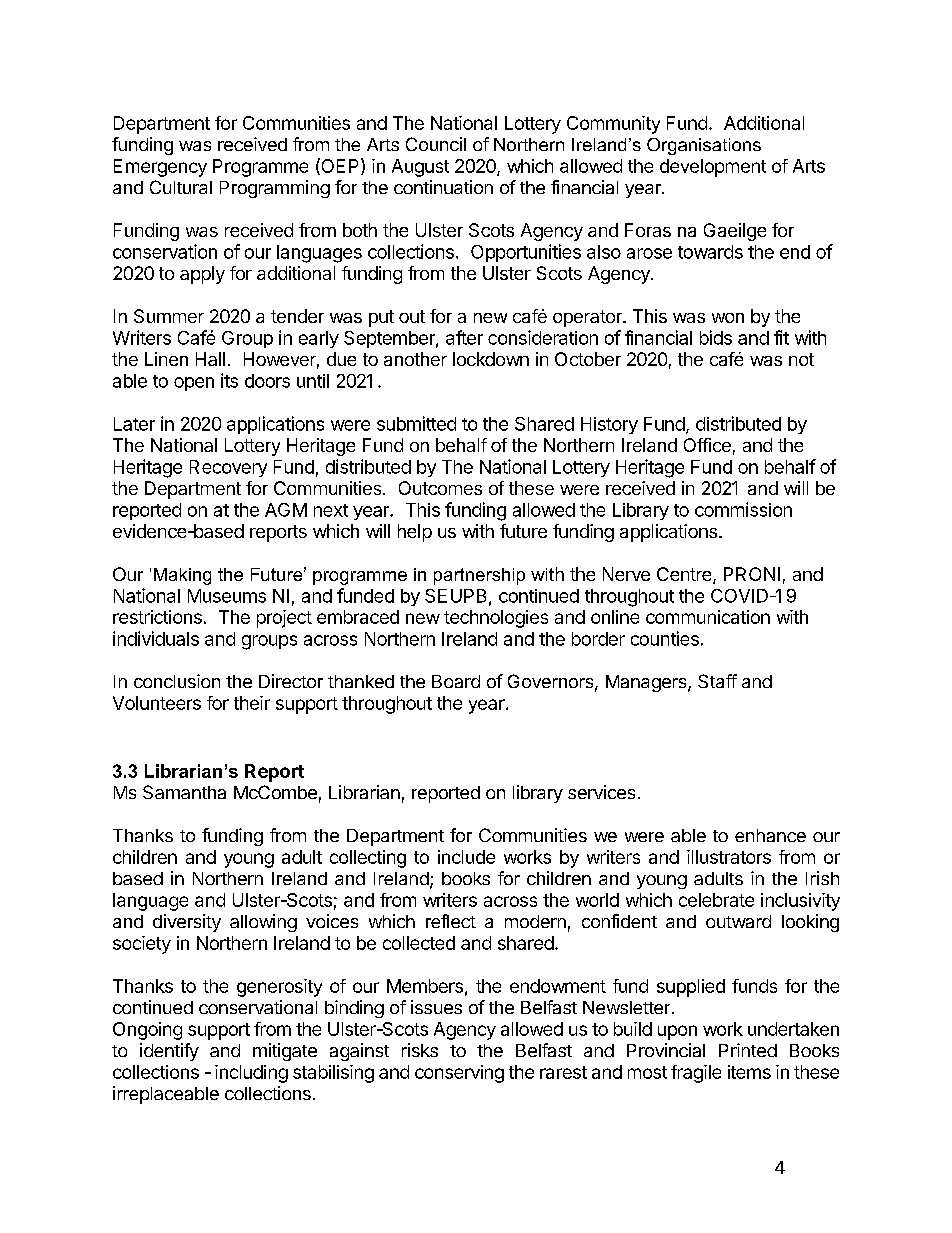 The width and height of the screenshot is (952, 1233). Describe the element at coordinates (227, 596) in the screenshot. I see `Museums` at that location.
